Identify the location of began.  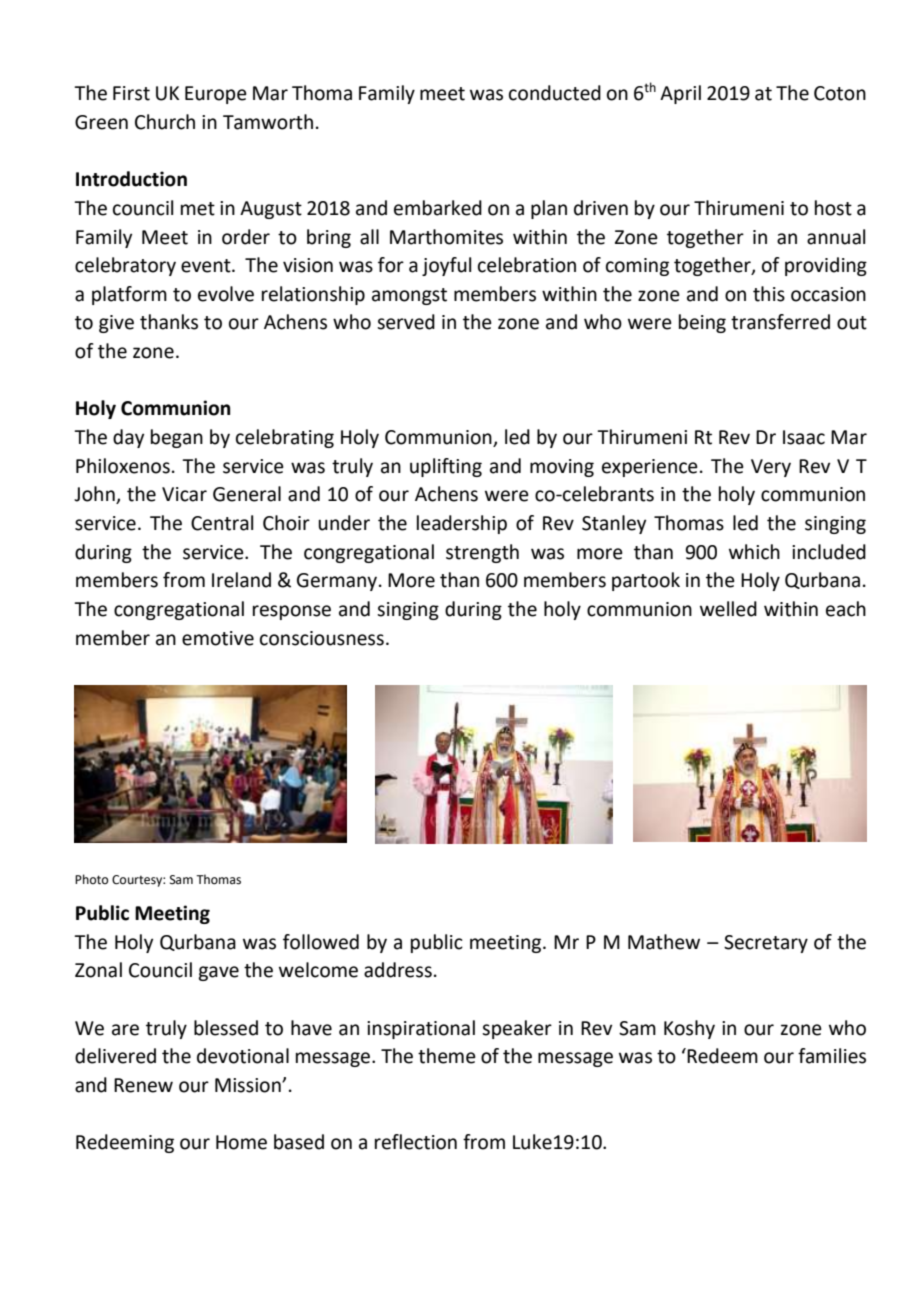
(177, 438).
